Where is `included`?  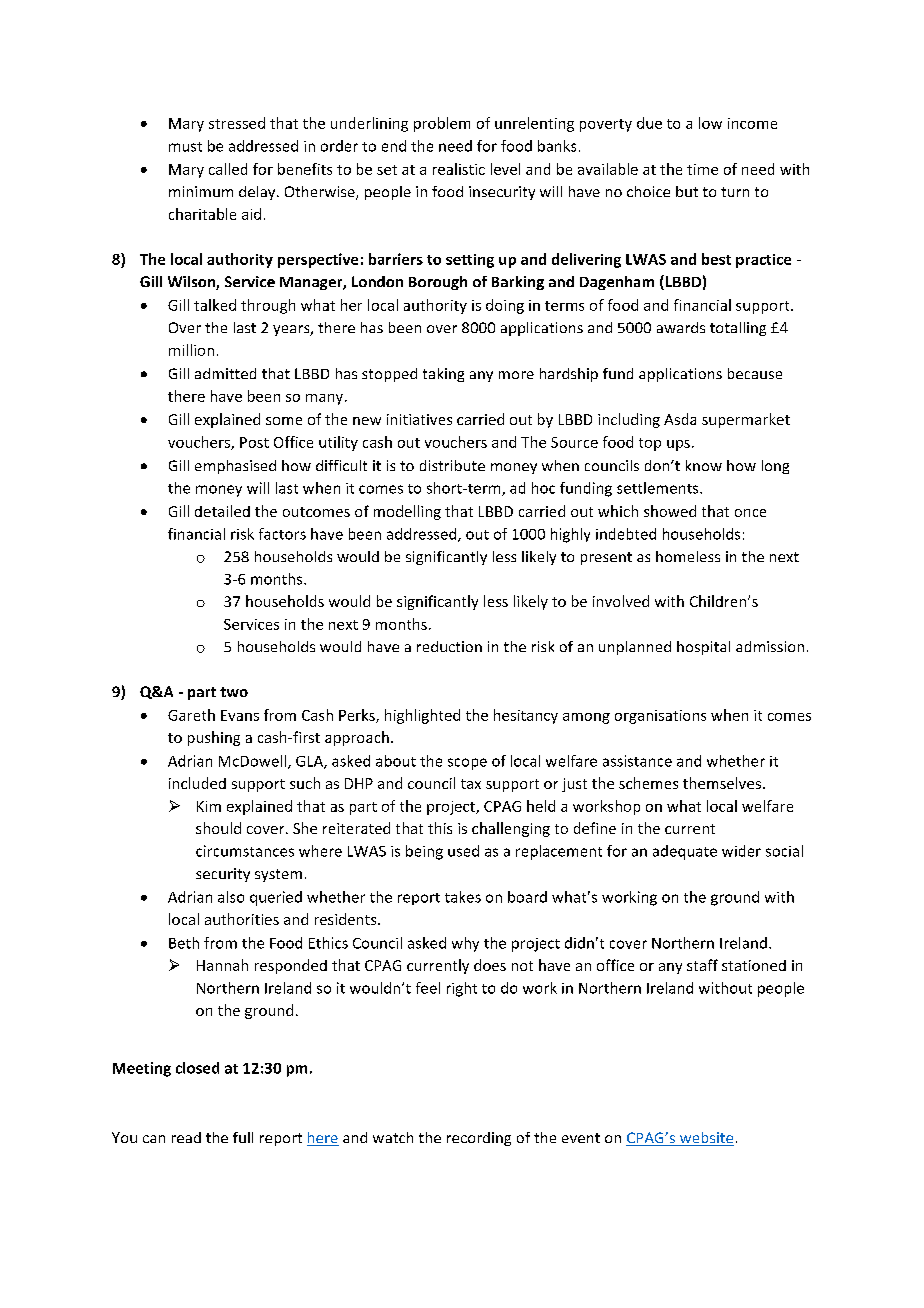
included is located at coordinates (197, 783).
